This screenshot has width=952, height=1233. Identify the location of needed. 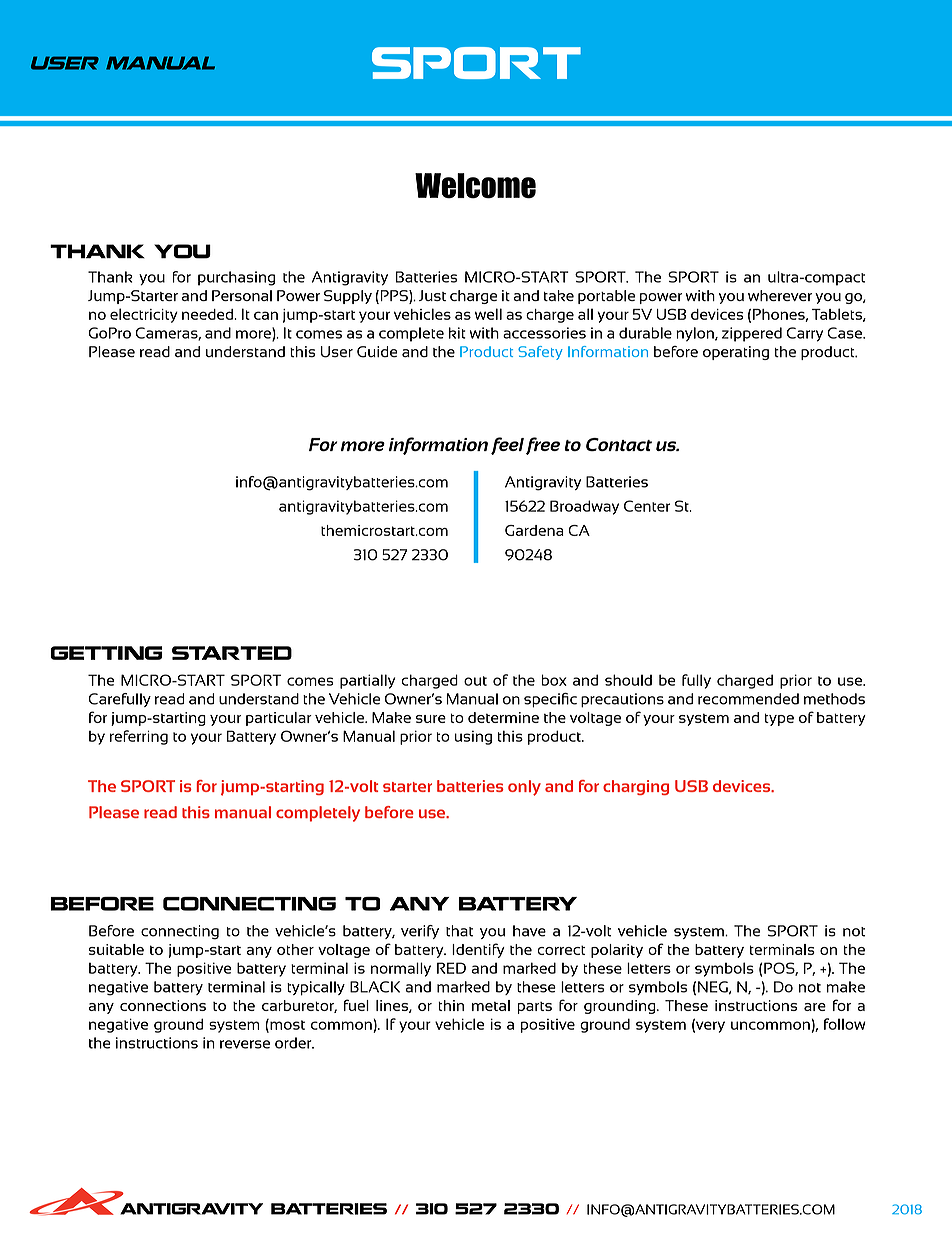
(208, 314).
